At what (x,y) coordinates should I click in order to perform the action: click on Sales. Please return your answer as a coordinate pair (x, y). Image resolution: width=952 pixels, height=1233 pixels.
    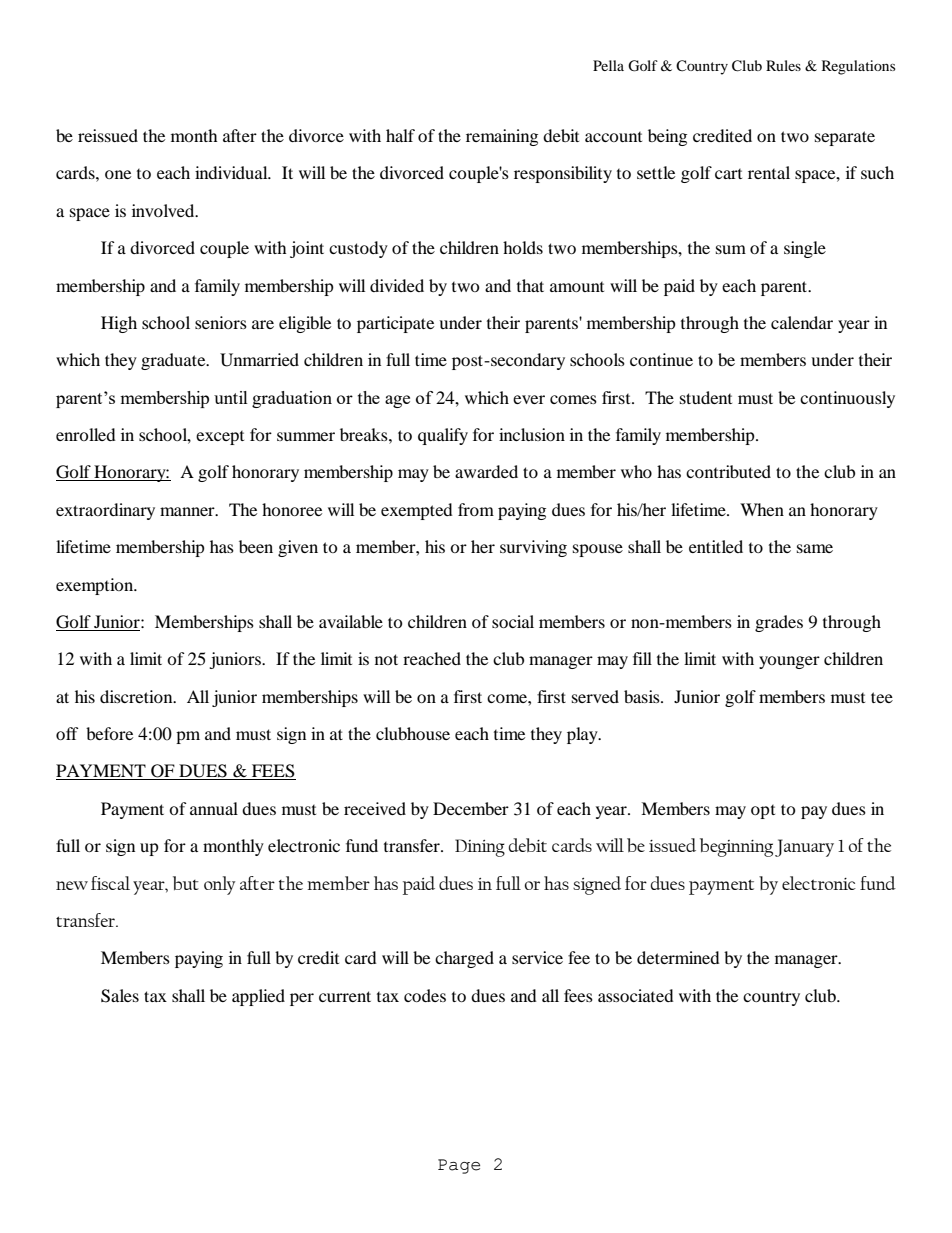
    Looking at the image, I should click on (120, 996).
